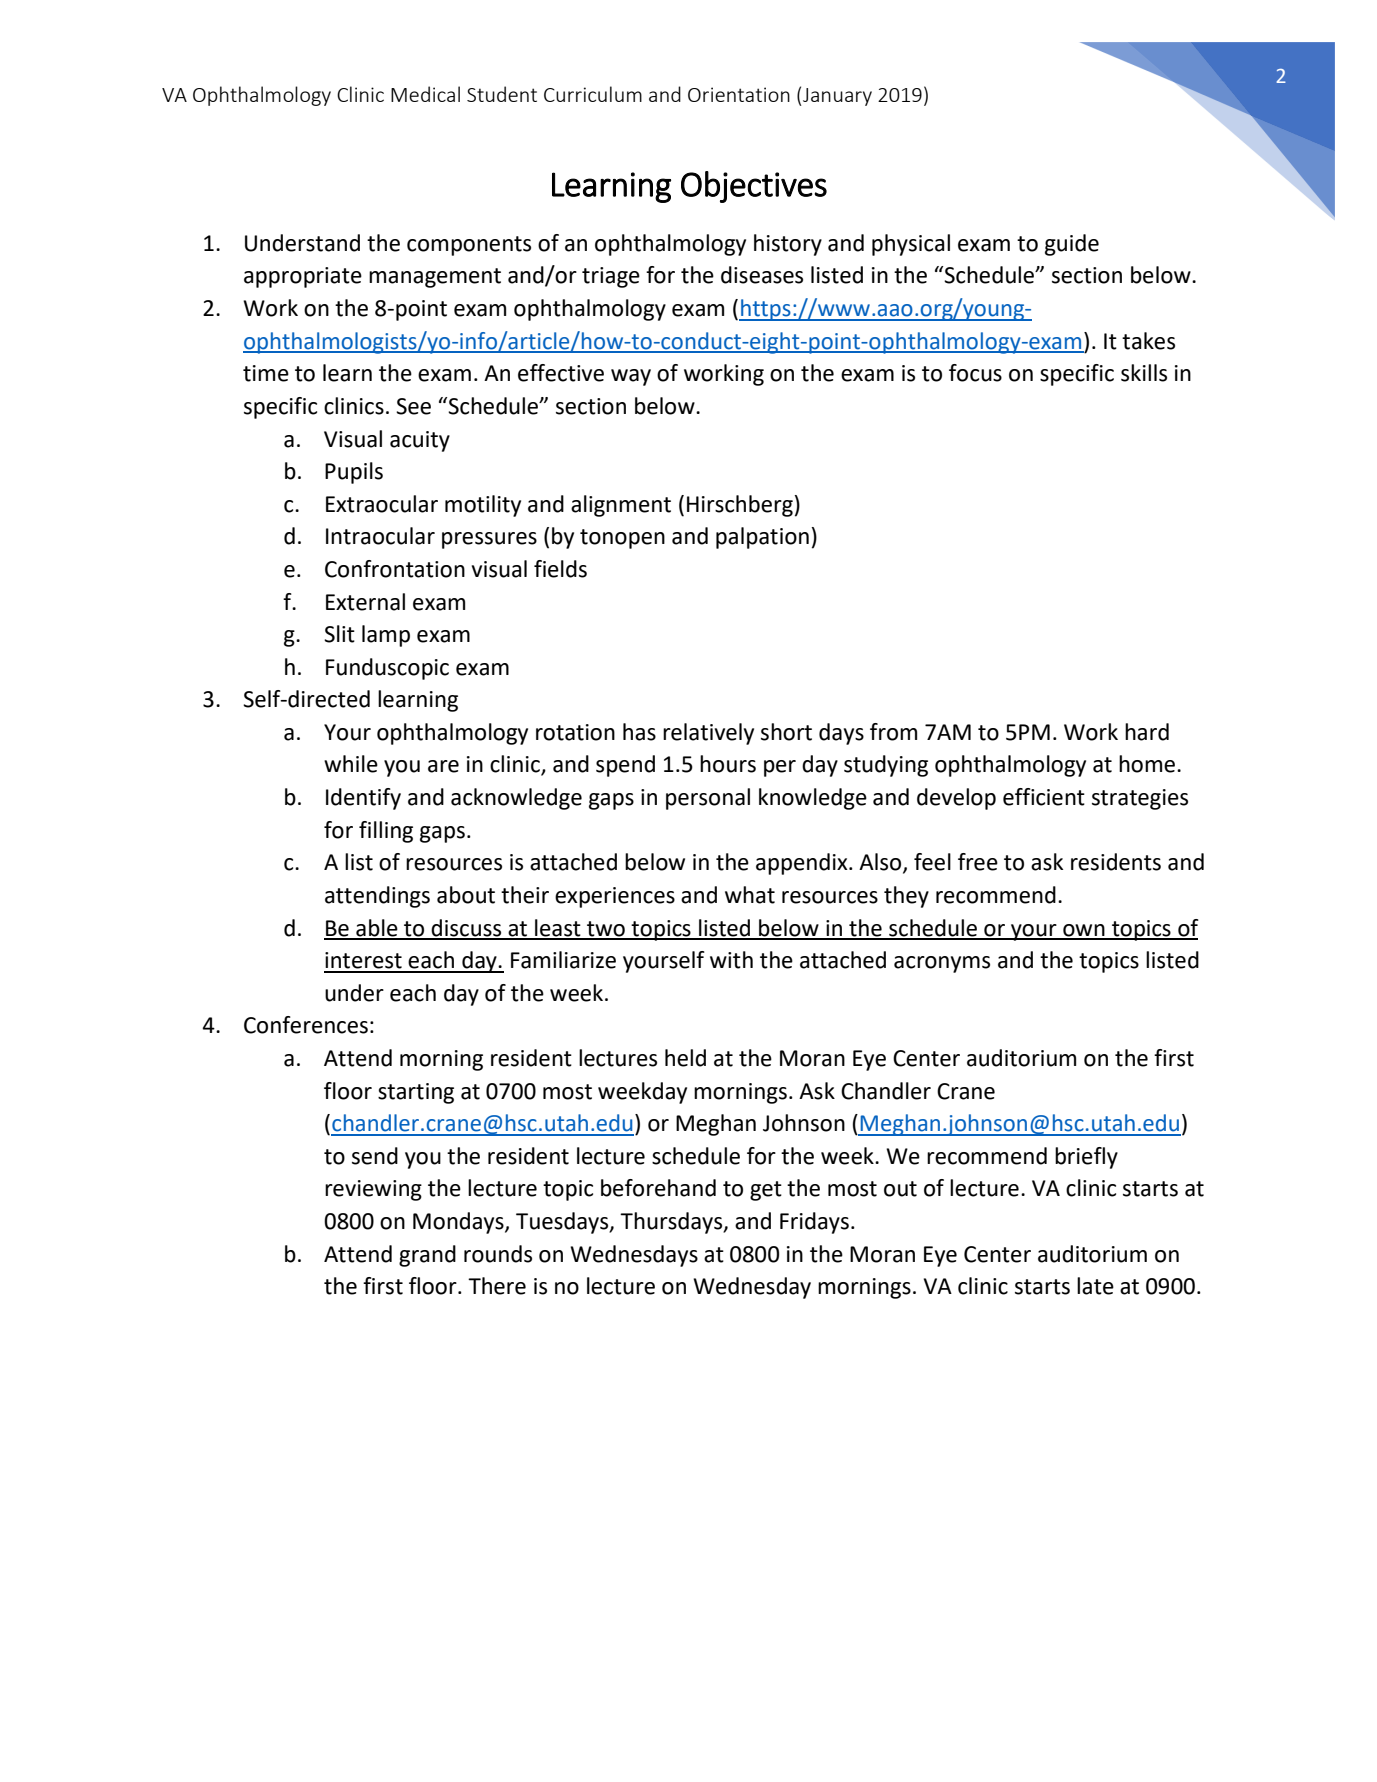 This screenshot has width=1377, height=1782. What do you see at coordinates (739, 94) in the screenshot?
I see `Orientation` at bounding box center [739, 94].
